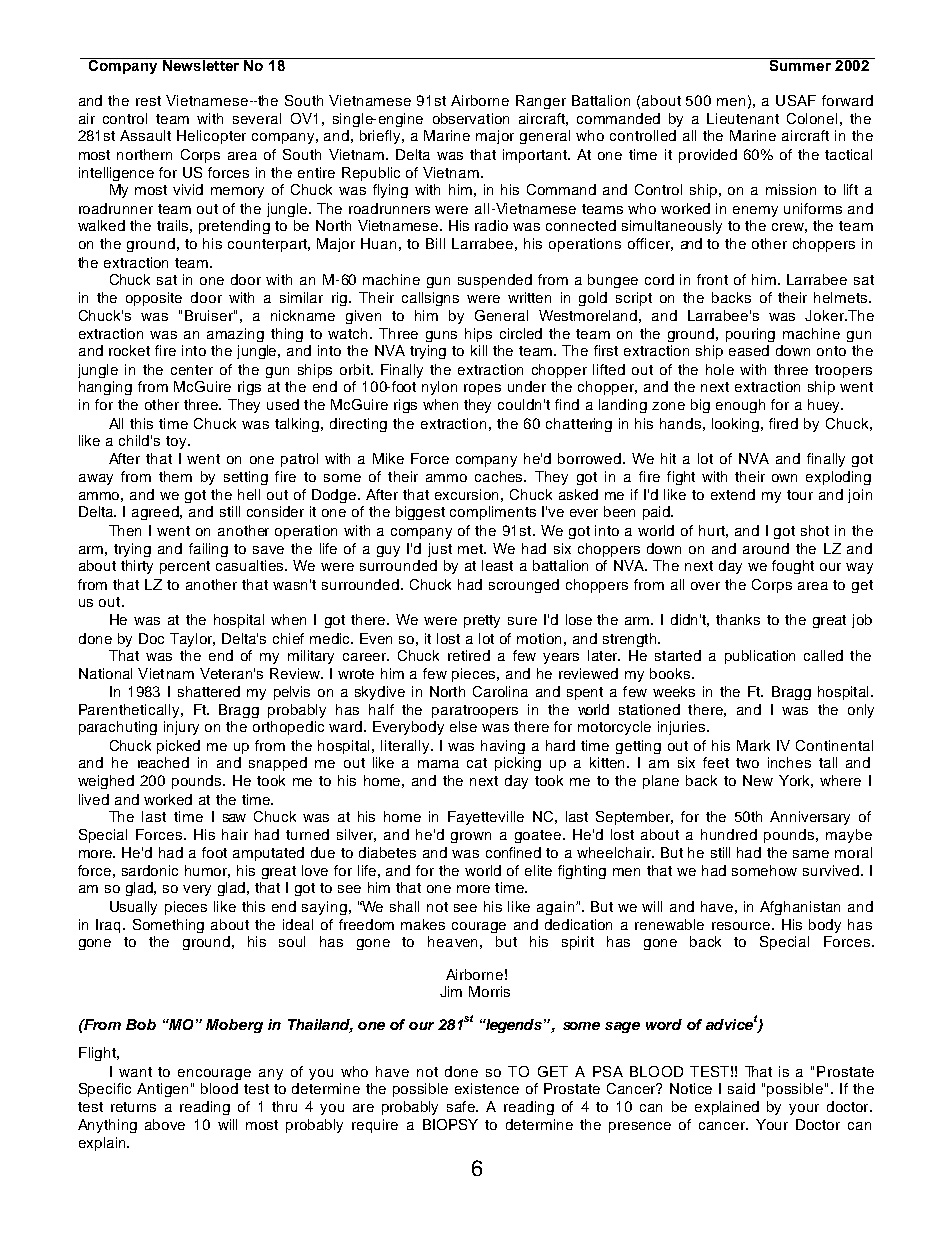 The width and height of the screenshot is (952, 1233). What do you see at coordinates (148, 101) in the screenshot?
I see `rest` at bounding box center [148, 101].
